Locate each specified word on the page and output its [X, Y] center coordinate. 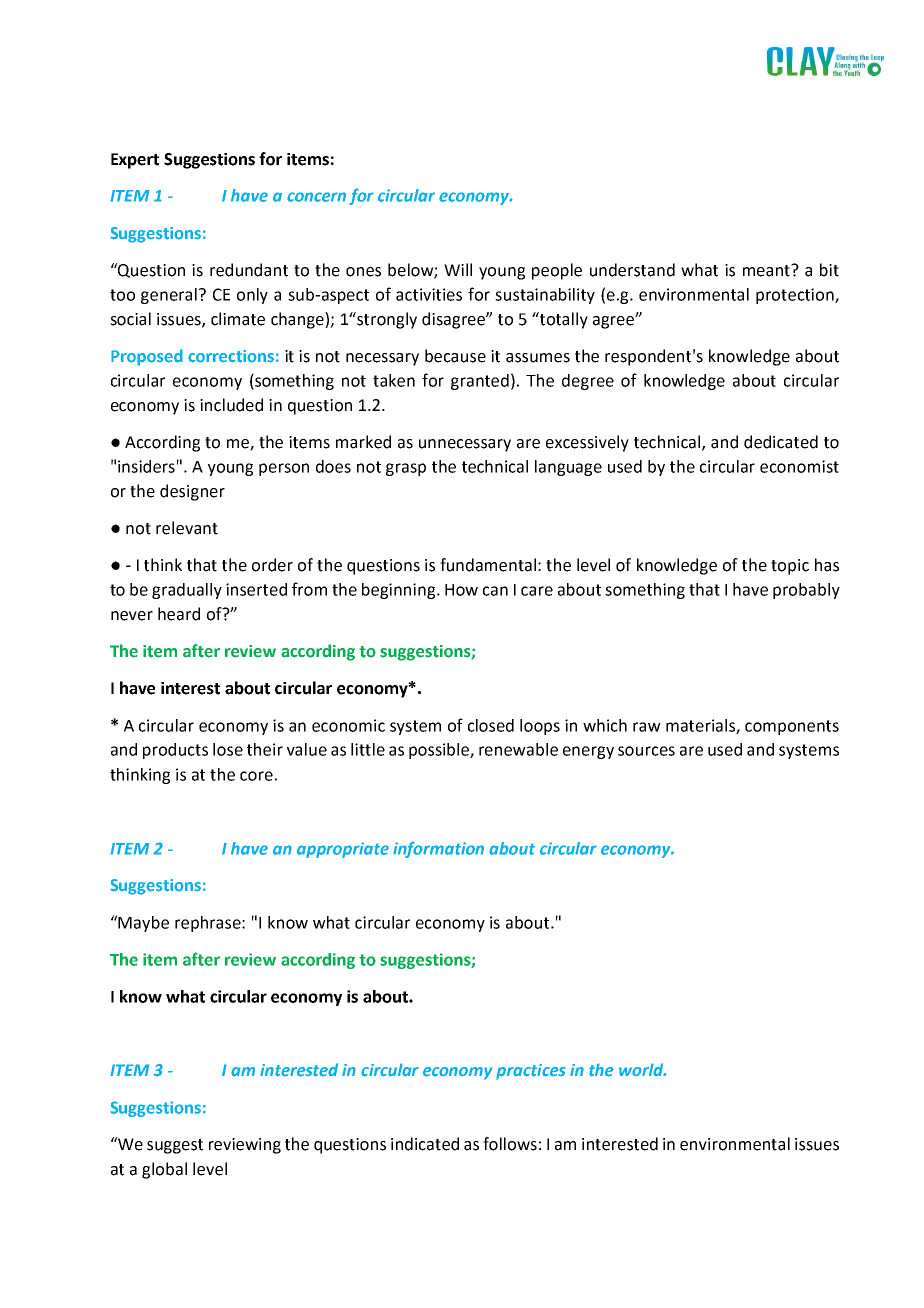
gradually [187, 591]
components [792, 727]
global [164, 1170]
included [231, 405]
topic [790, 567]
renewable [518, 749]
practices [531, 1072]
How [461, 590]
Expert [135, 161]
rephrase [209, 924]
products [175, 751]
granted [480, 382]
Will [458, 269]
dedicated [781, 442]
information [438, 849]
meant [768, 270]
